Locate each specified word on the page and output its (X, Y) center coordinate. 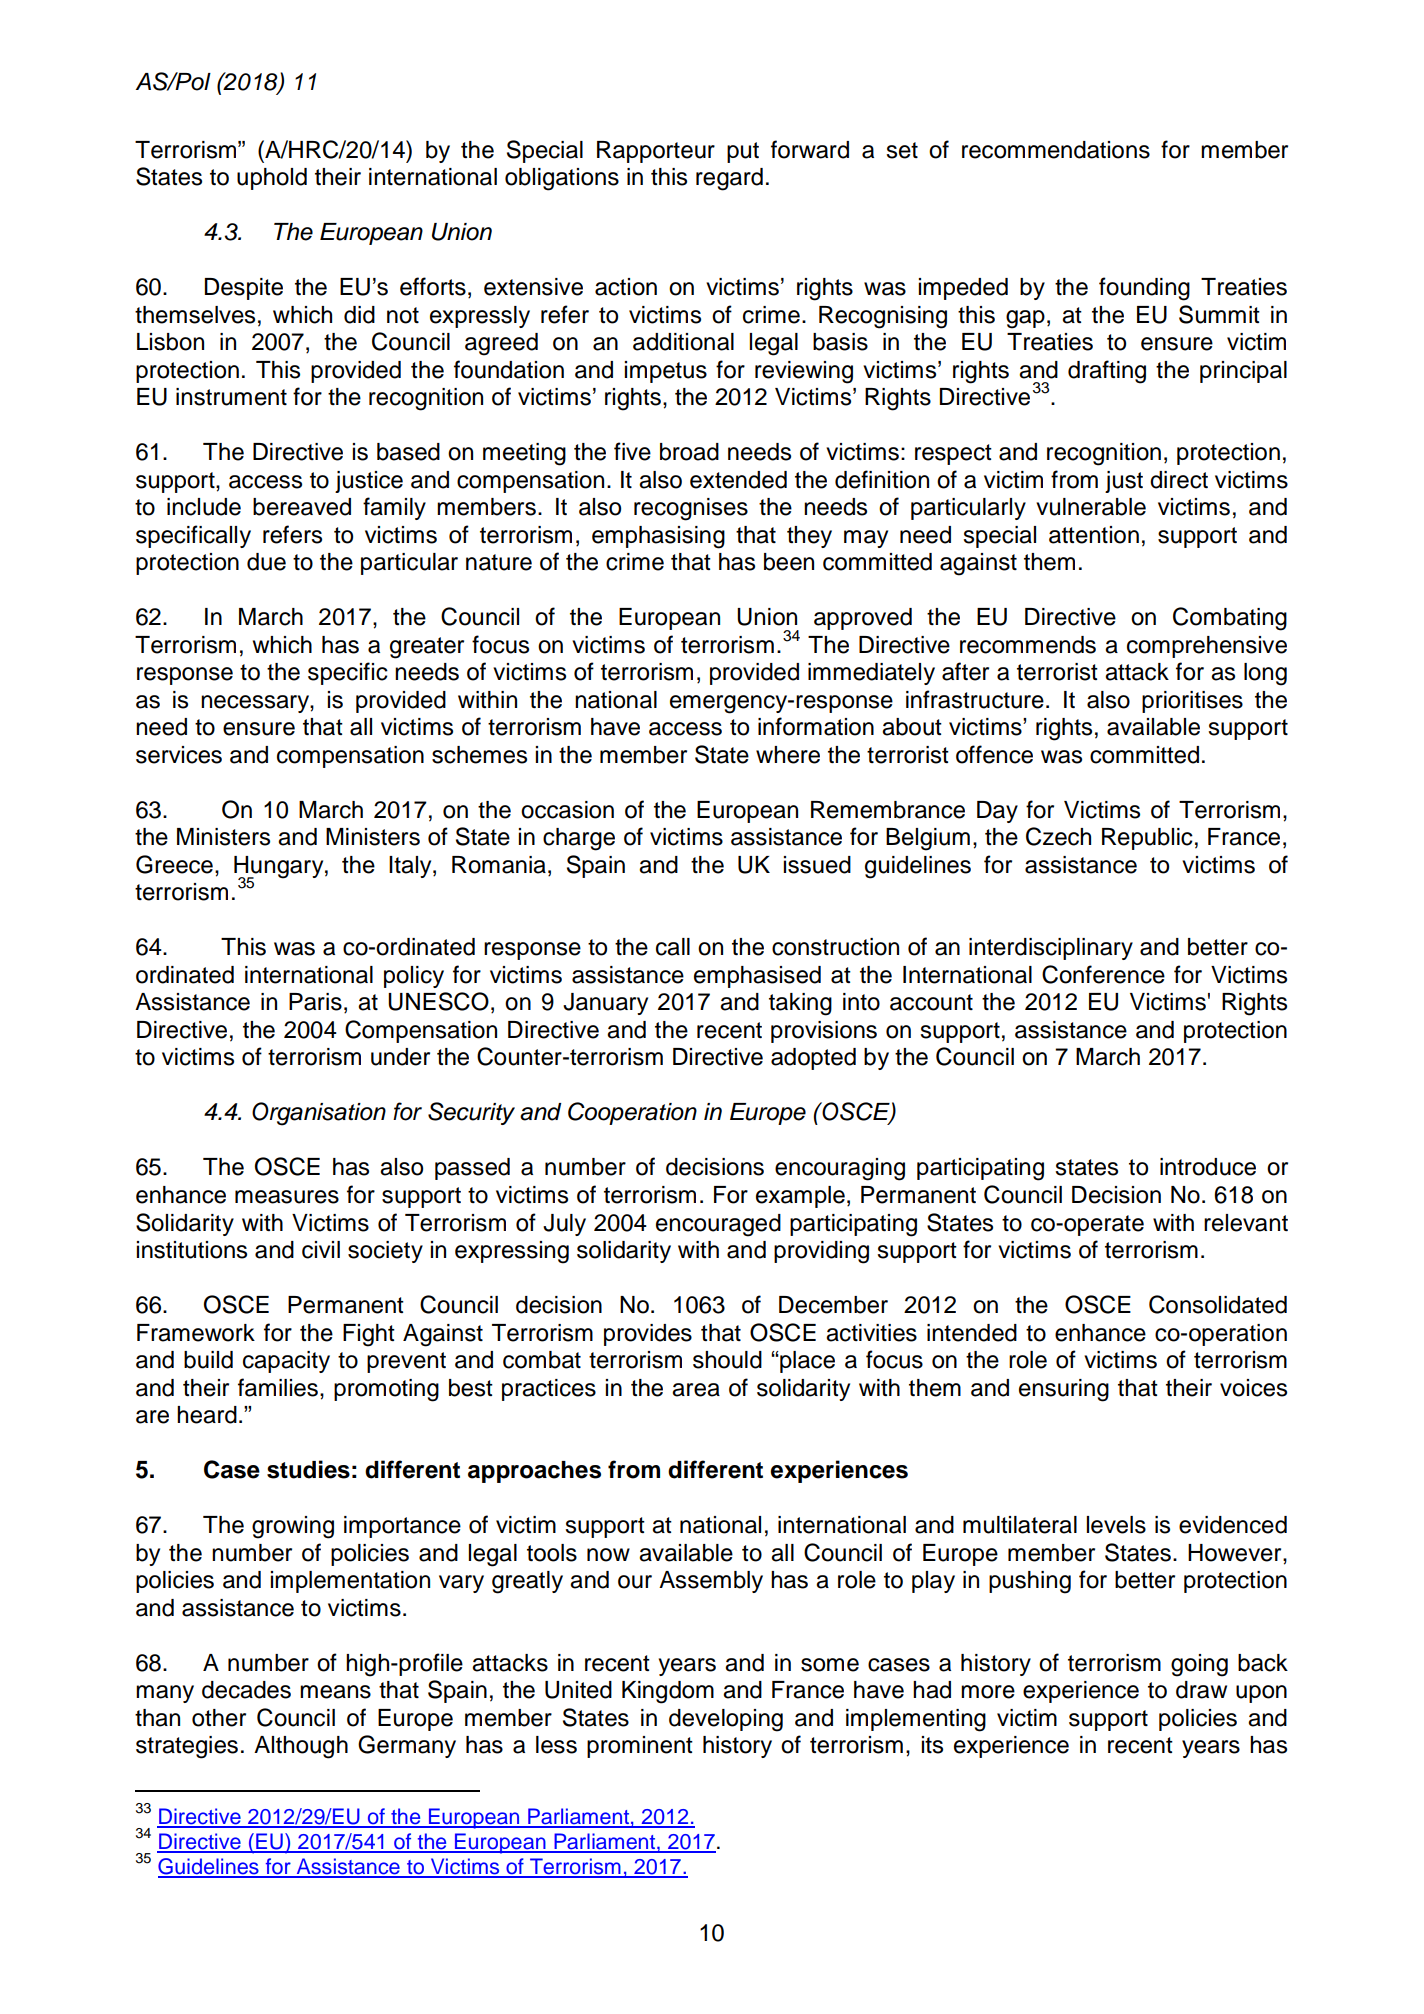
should (727, 1360)
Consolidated (1218, 1304)
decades (246, 1690)
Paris (315, 1002)
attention (1094, 535)
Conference (1103, 974)
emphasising (658, 537)
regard (729, 179)
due (266, 562)
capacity (286, 1362)
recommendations (1056, 150)
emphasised (757, 977)
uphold (272, 179)
